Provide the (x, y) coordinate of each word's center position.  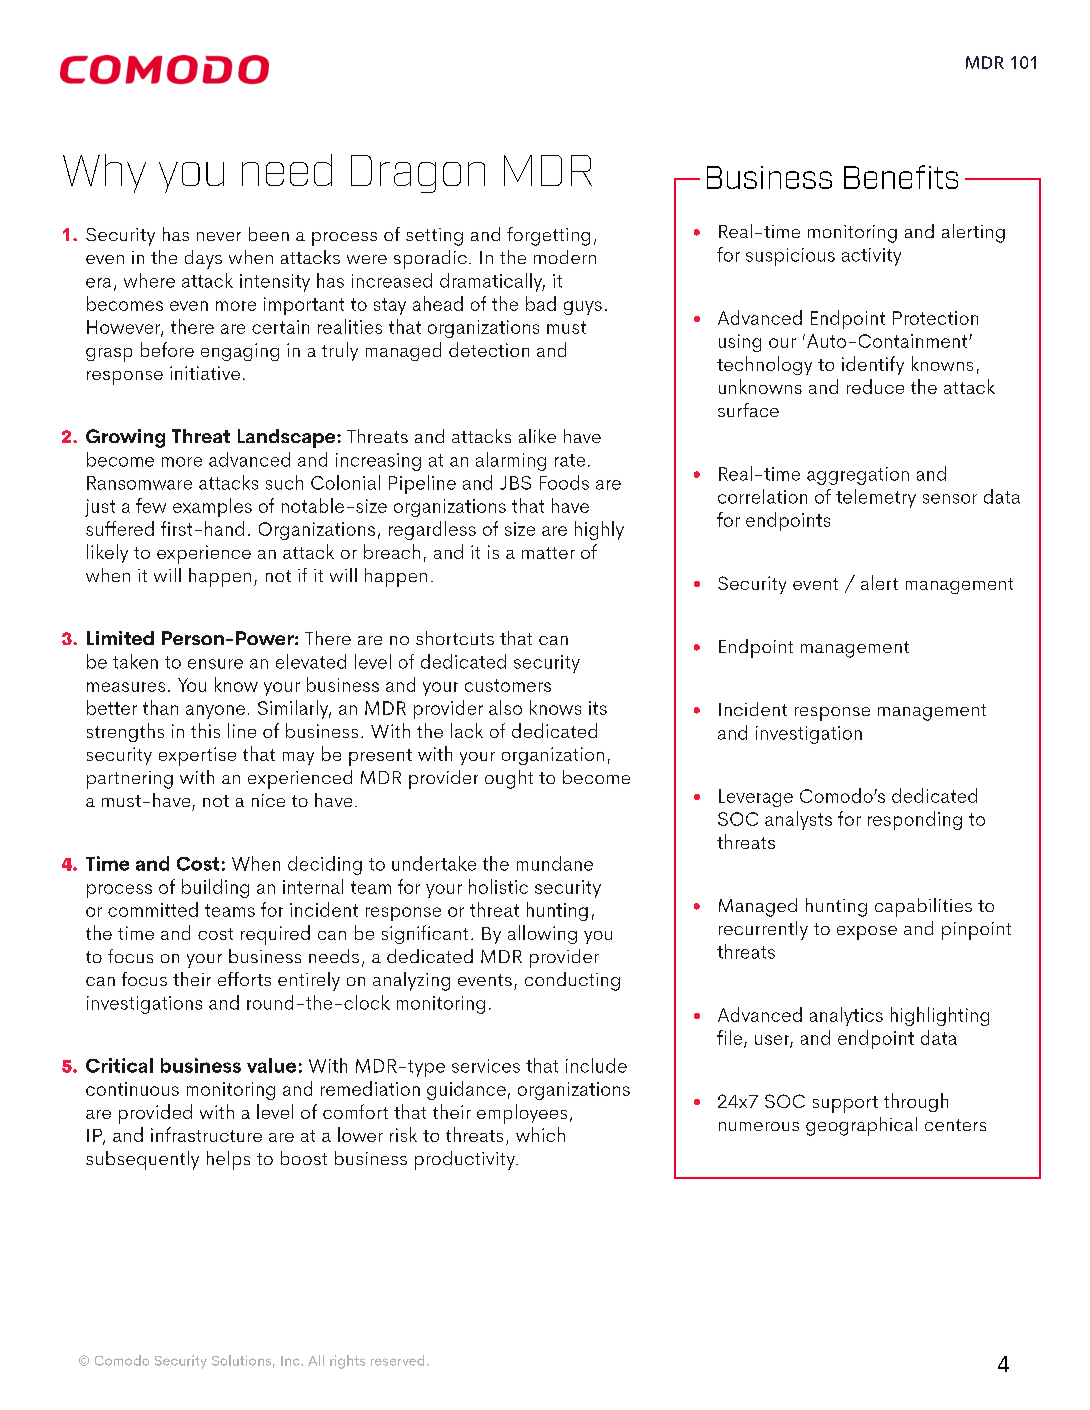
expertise (197, 756)
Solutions (241, 1360)
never (219, 236)
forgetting (548, 236)
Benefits (901, 177)
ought (509, 779)
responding (915, 820)
